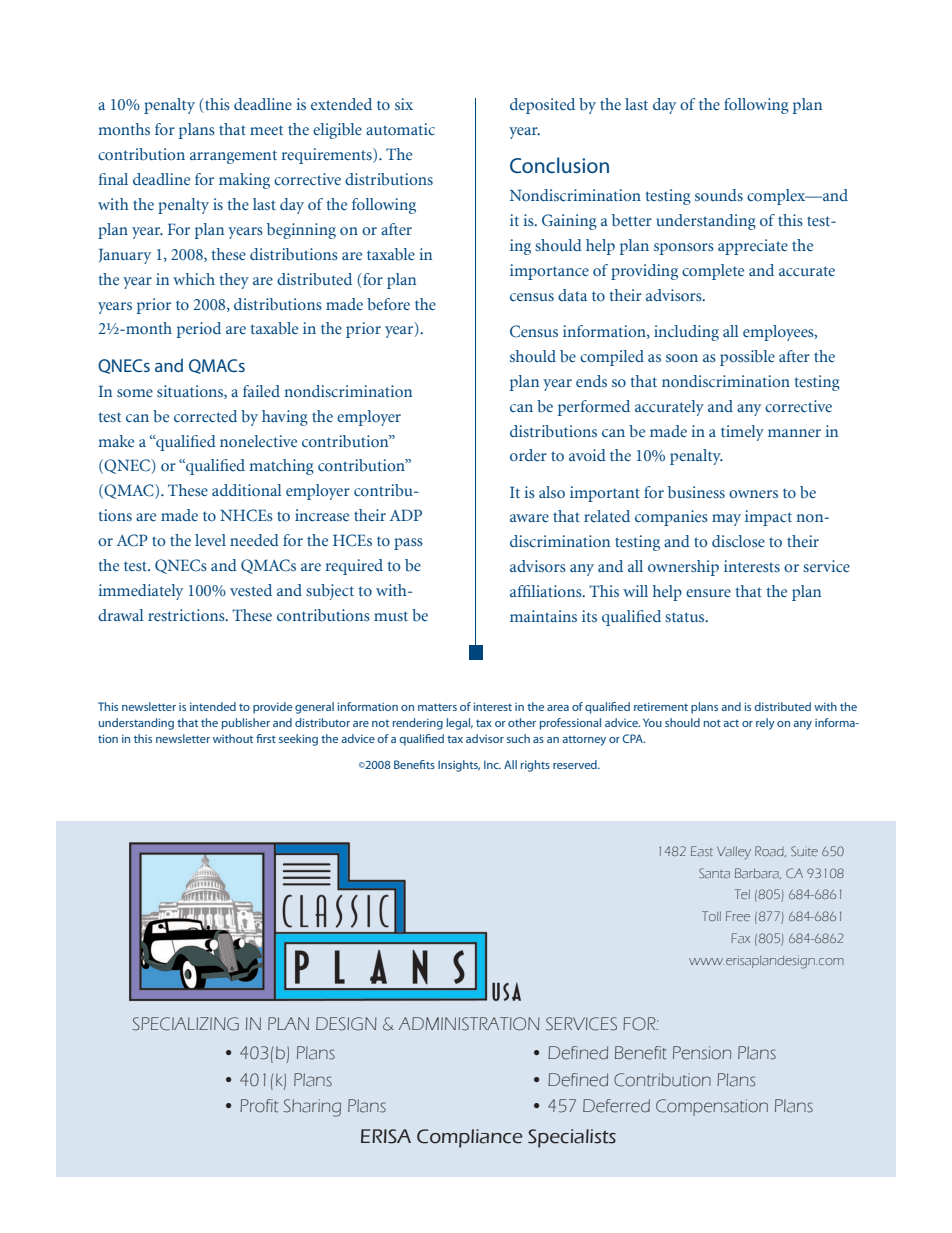 The width and height of the page is (952, 1233). I want to click on must, so click(391, 616).
